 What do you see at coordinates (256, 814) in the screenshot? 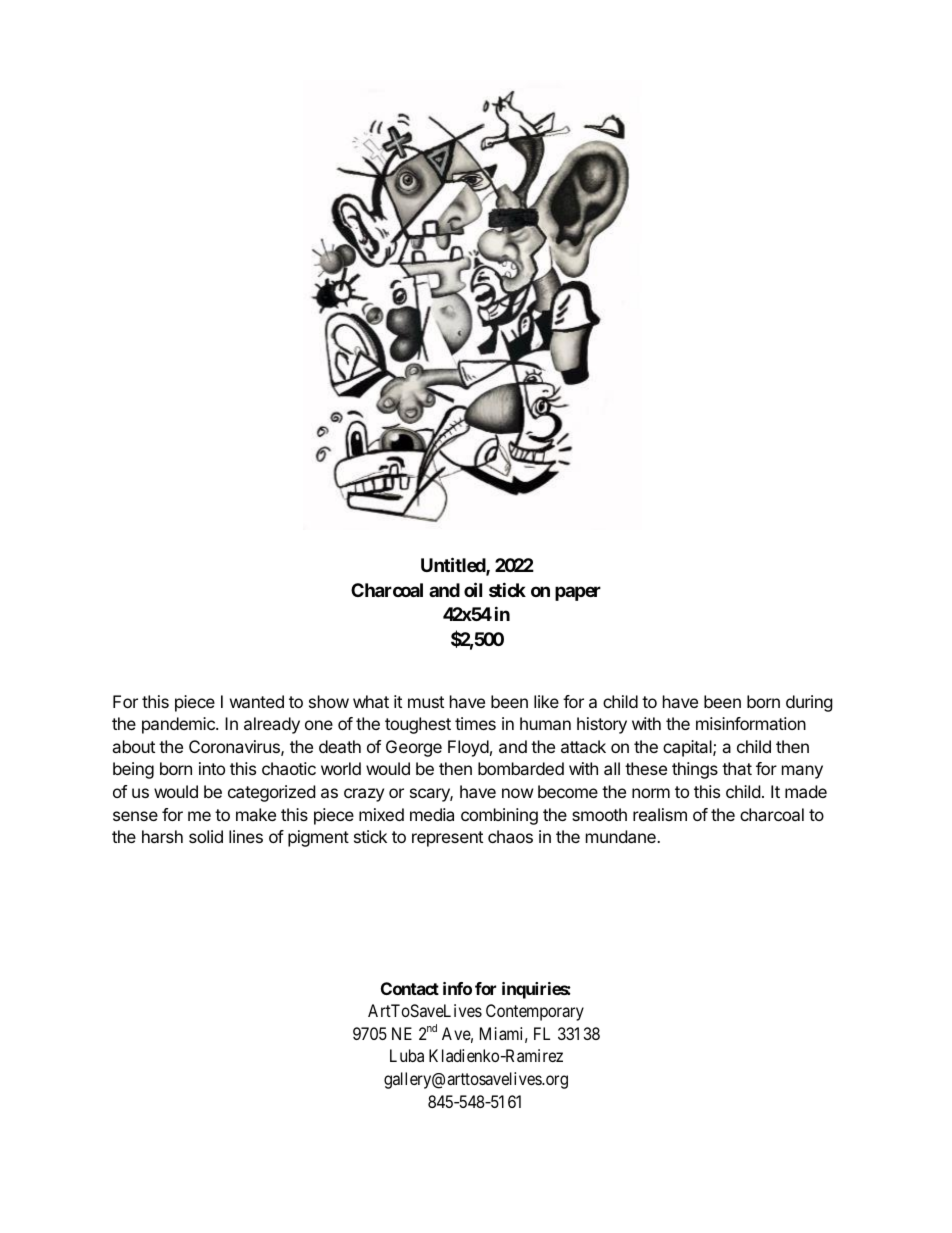
I see `make` at bounding box center [256, 814].
